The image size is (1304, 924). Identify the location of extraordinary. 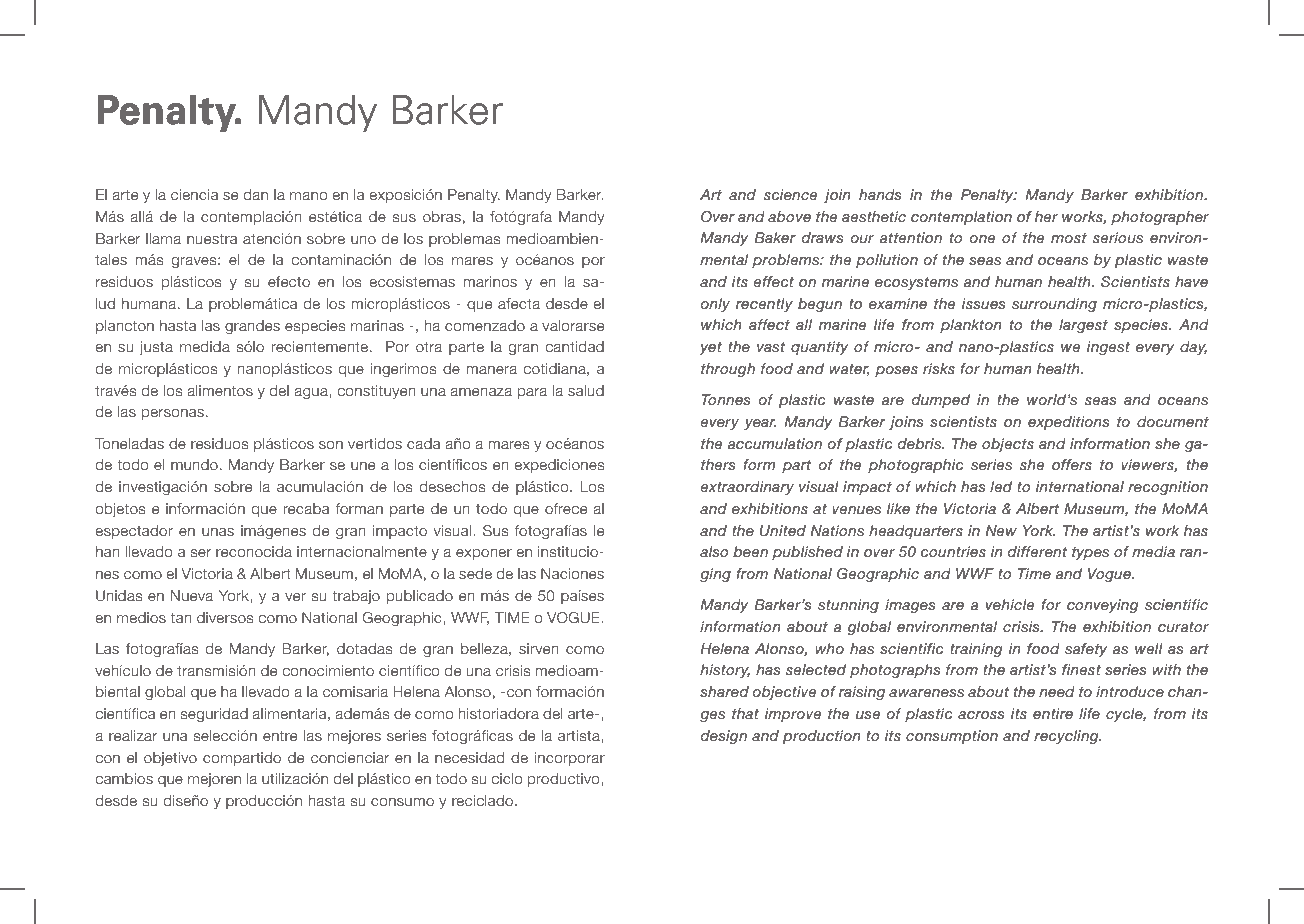
(747, 488).
